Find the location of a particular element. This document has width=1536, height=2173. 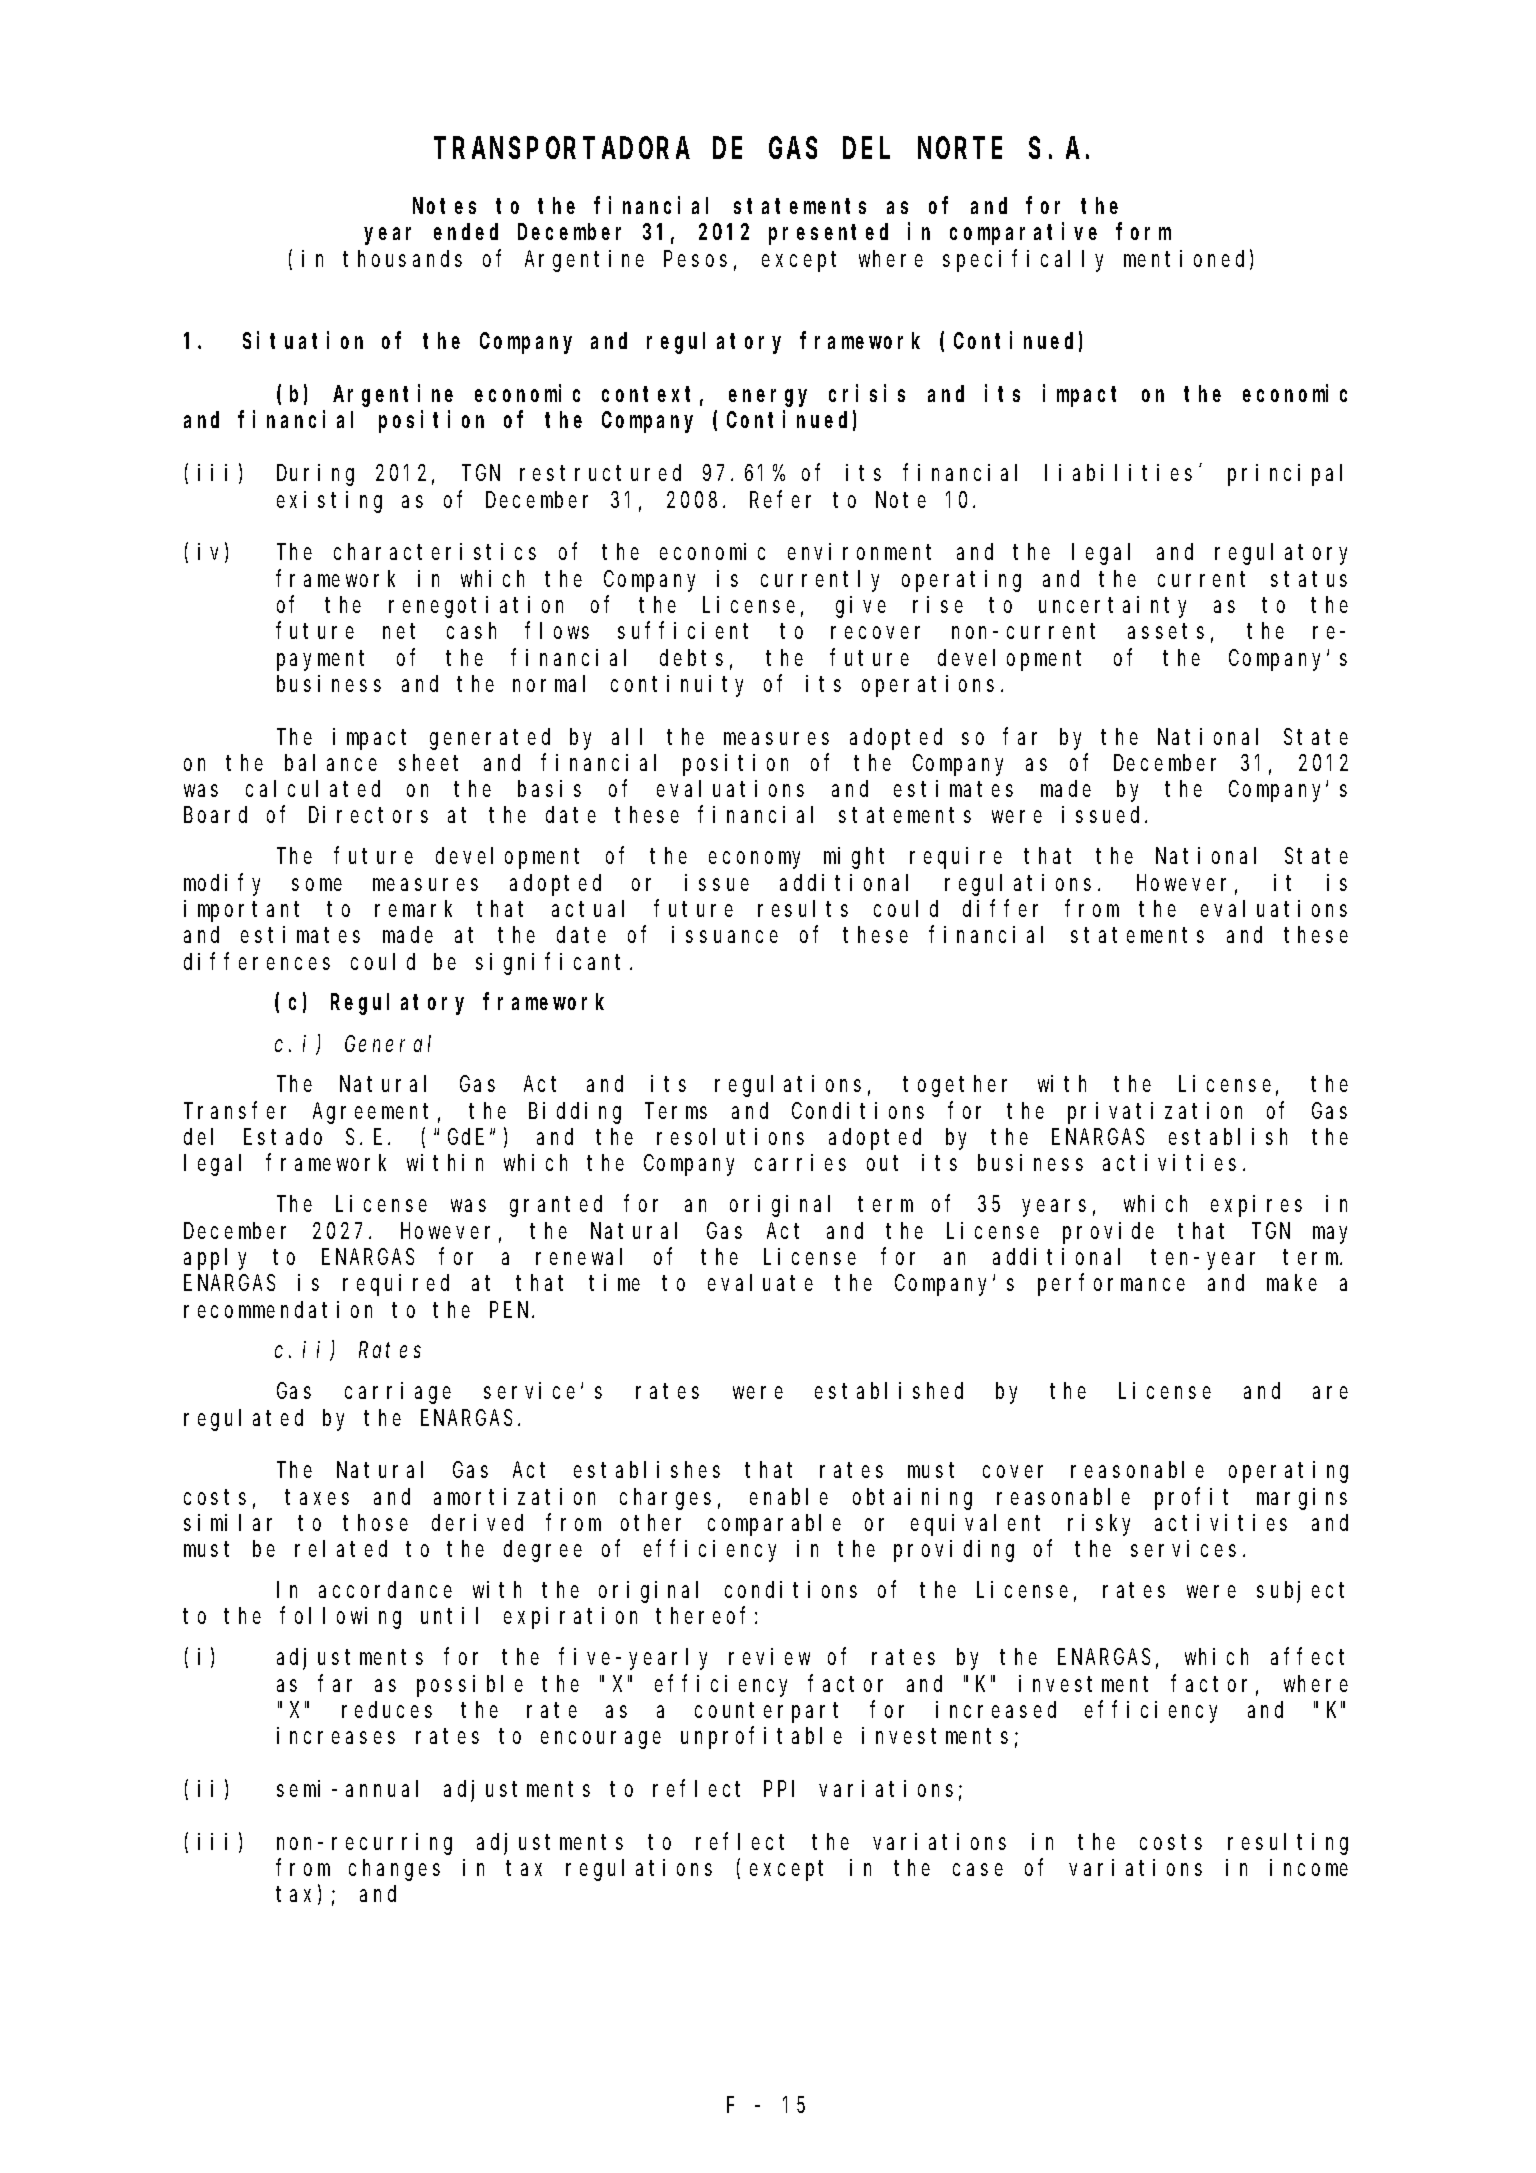

During is located at coordinates (315, 475).
